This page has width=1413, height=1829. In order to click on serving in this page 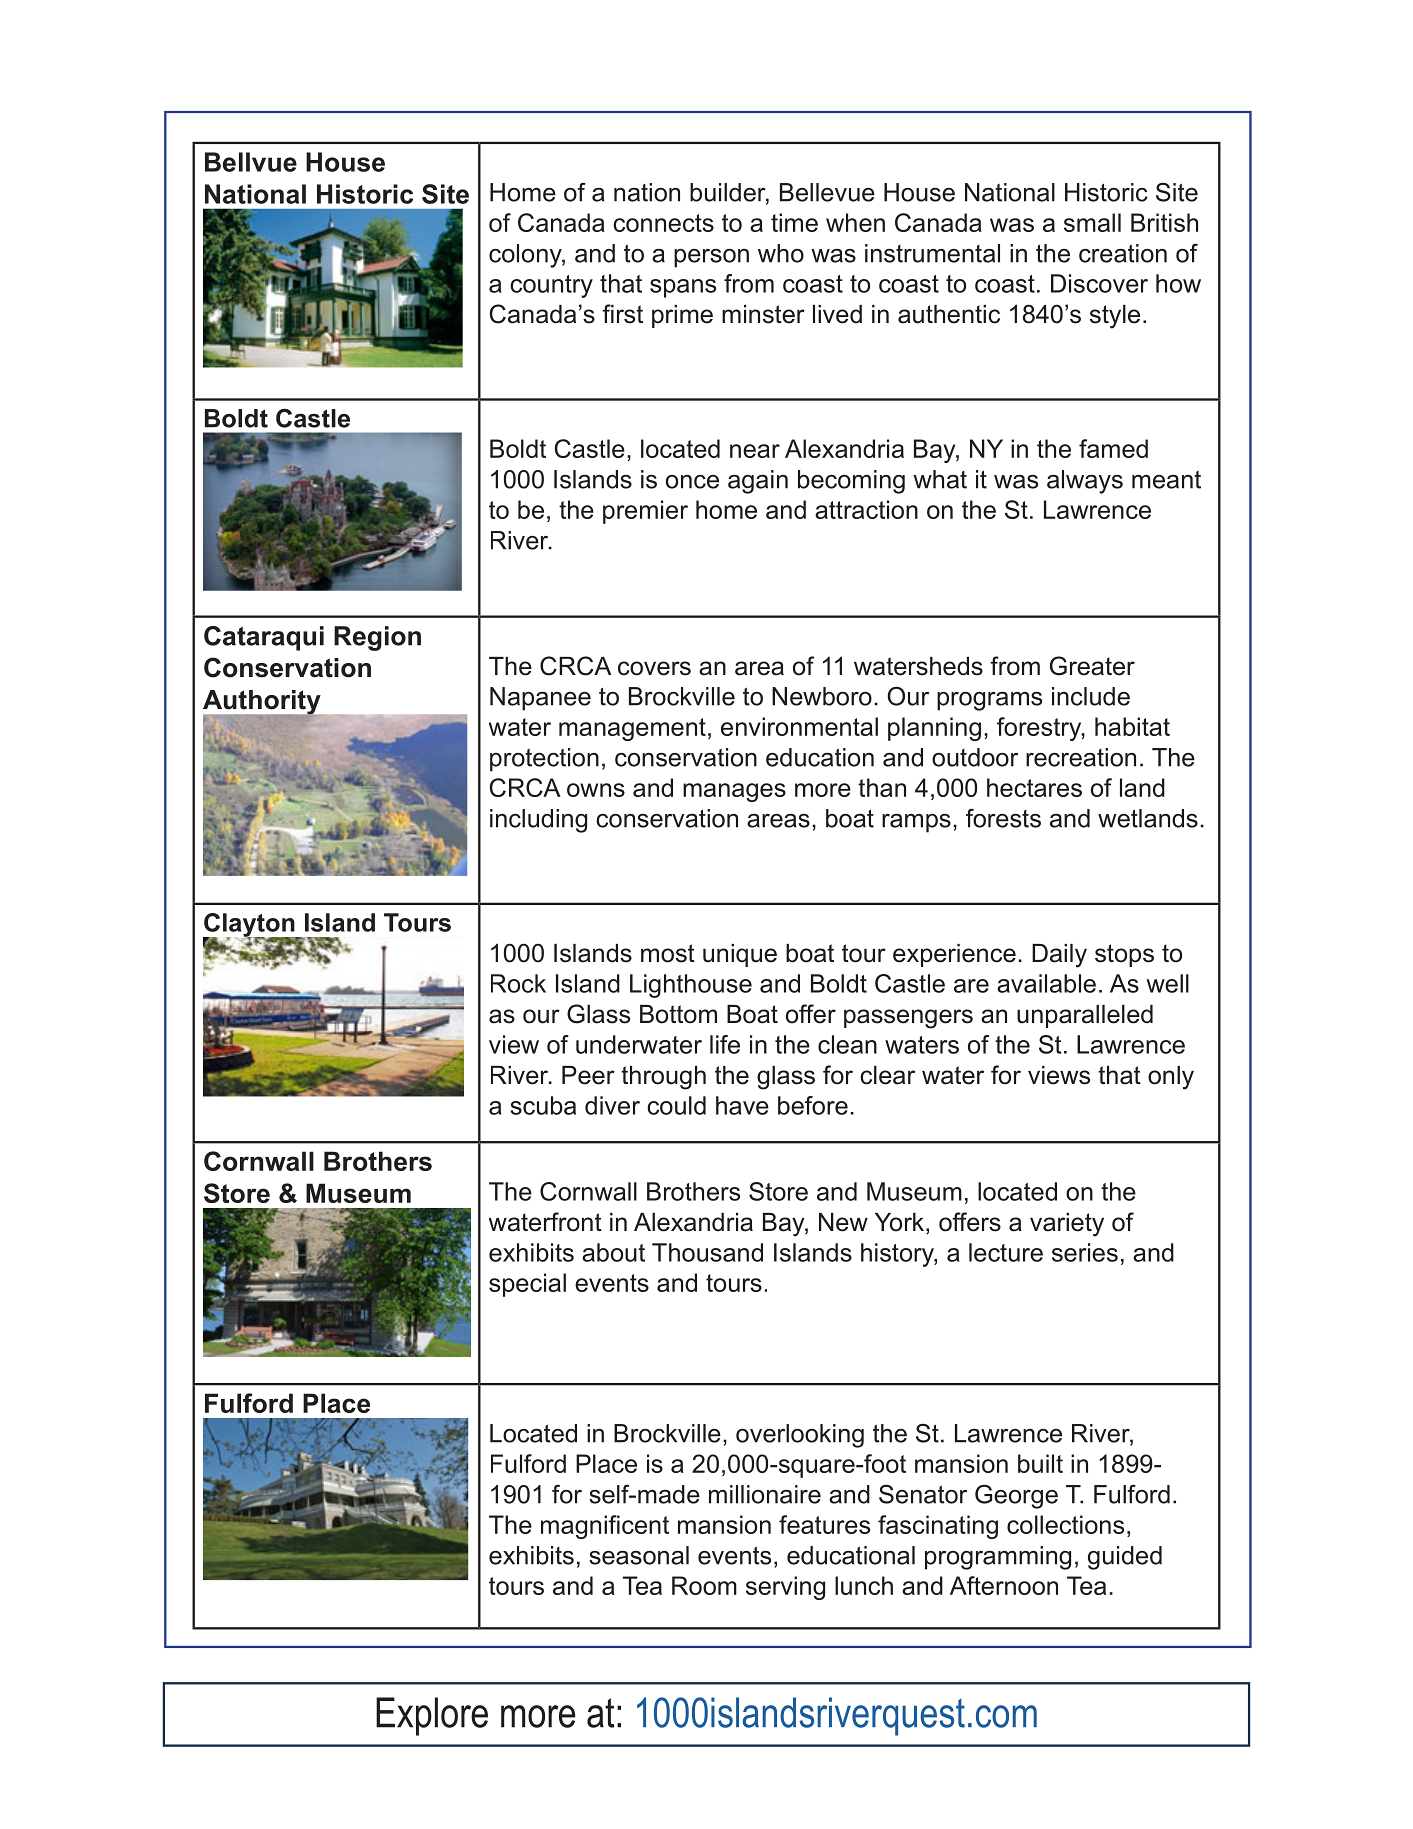, I will do `click(785, 1588)`.
